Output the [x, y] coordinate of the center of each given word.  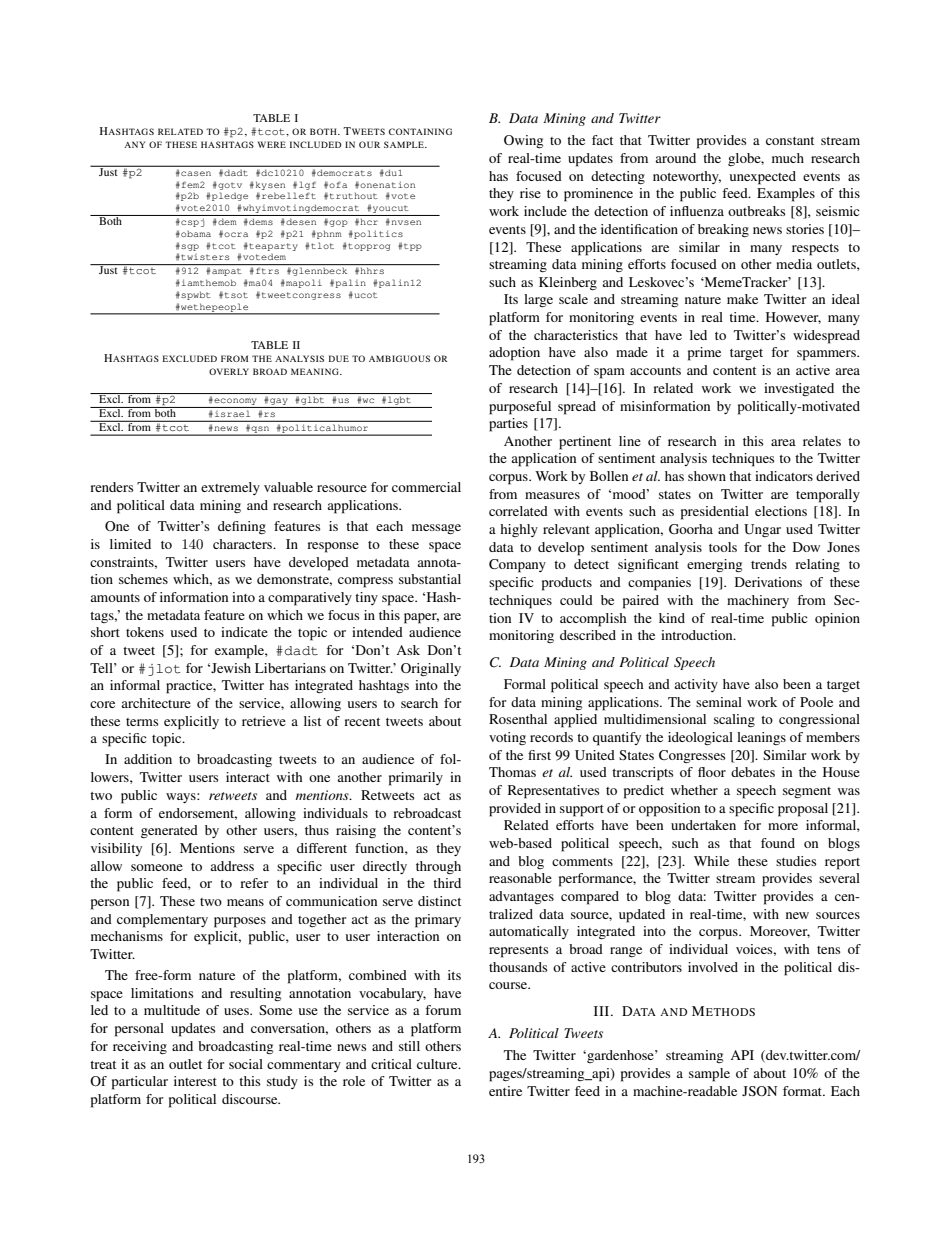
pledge [229, 196]
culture [438, 1064]
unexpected [763, 178]
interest [195, 1081]
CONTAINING [420, 131]
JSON [759, 1091]
